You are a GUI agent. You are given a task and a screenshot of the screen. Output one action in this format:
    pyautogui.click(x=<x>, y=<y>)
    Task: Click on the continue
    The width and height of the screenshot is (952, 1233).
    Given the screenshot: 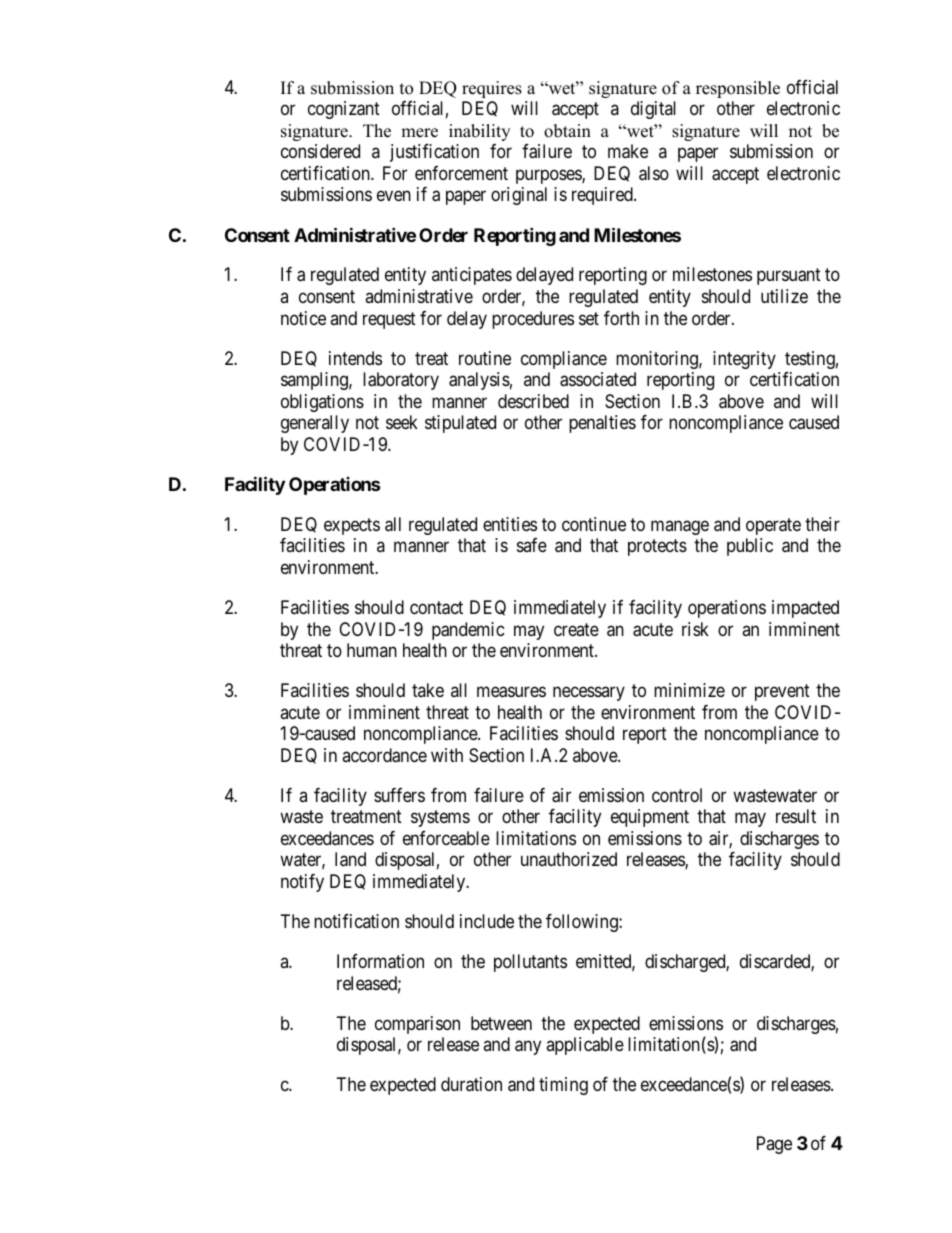 What is the action you would take?
    pyautogui.click(x=594, y=524)
